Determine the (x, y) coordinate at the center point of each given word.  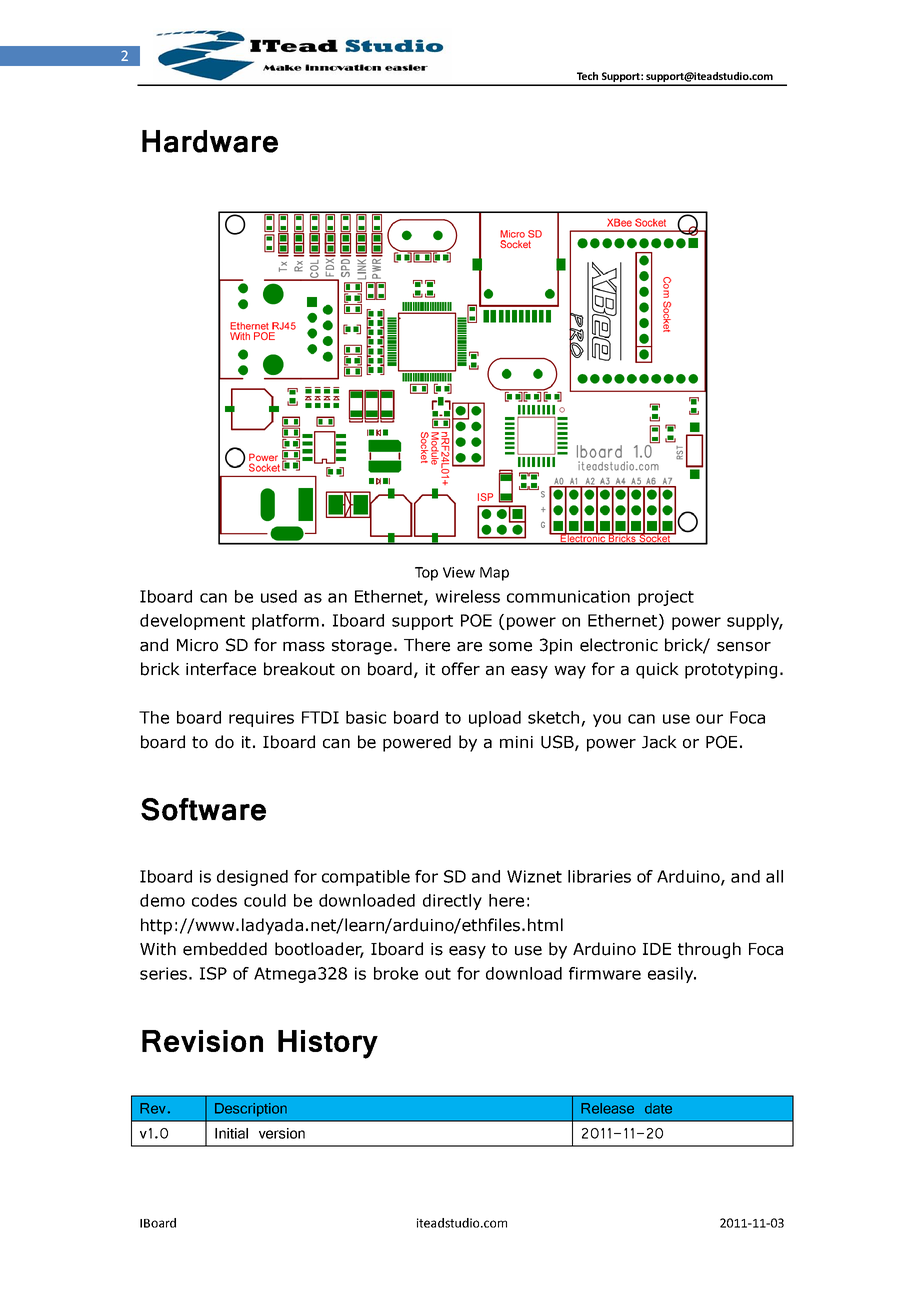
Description (251, 1110)
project (666, 598)
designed (252, 878)
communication (568, 596)
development (192, 622)
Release (607, 1108)
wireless (467, 596)
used (279, 596)
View (459, 572)
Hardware (210, 141)
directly (452, 902)
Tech (587, 76)
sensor (744, 647)
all (774, 876)
